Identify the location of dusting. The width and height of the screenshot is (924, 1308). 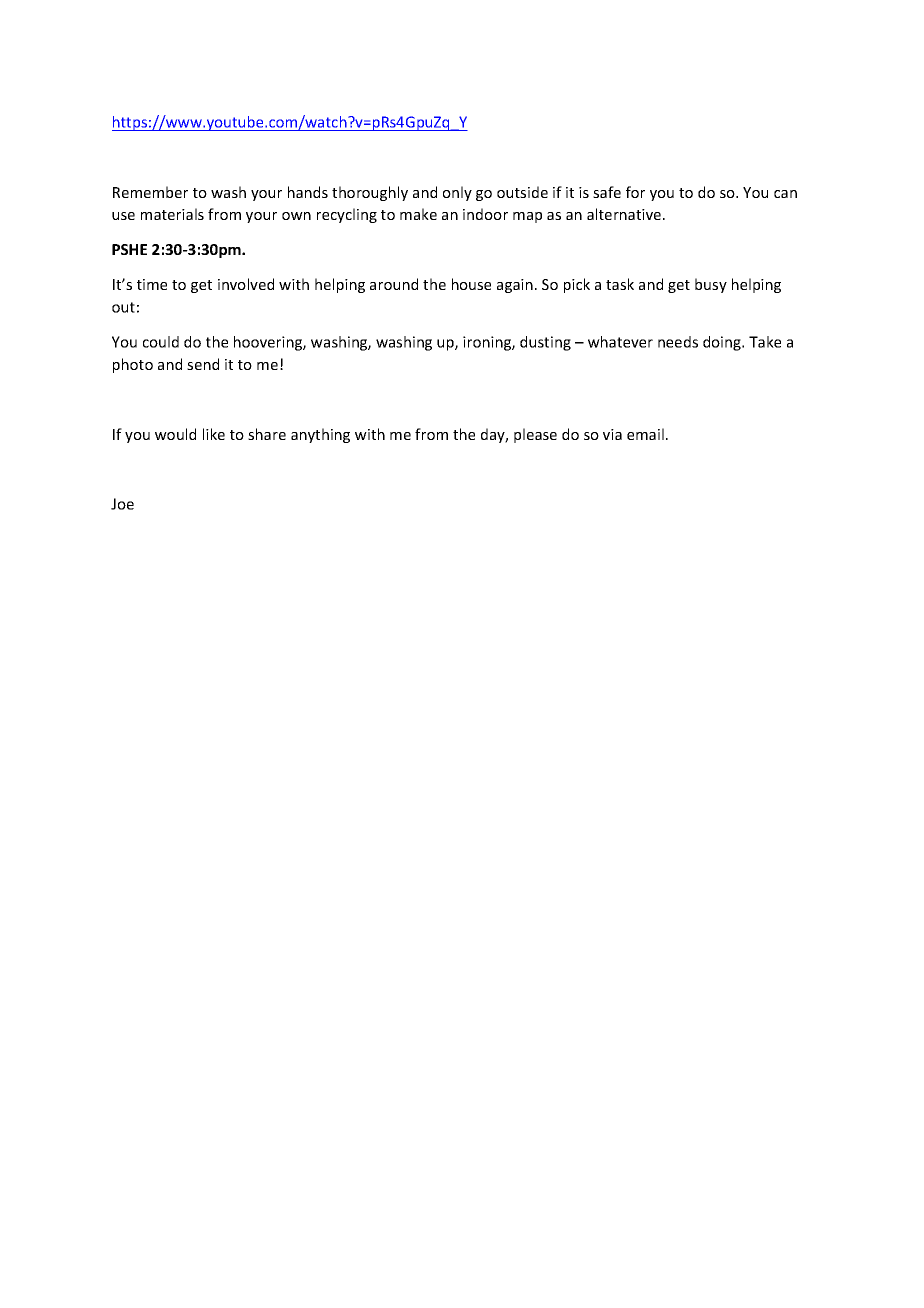
(545, 343).
